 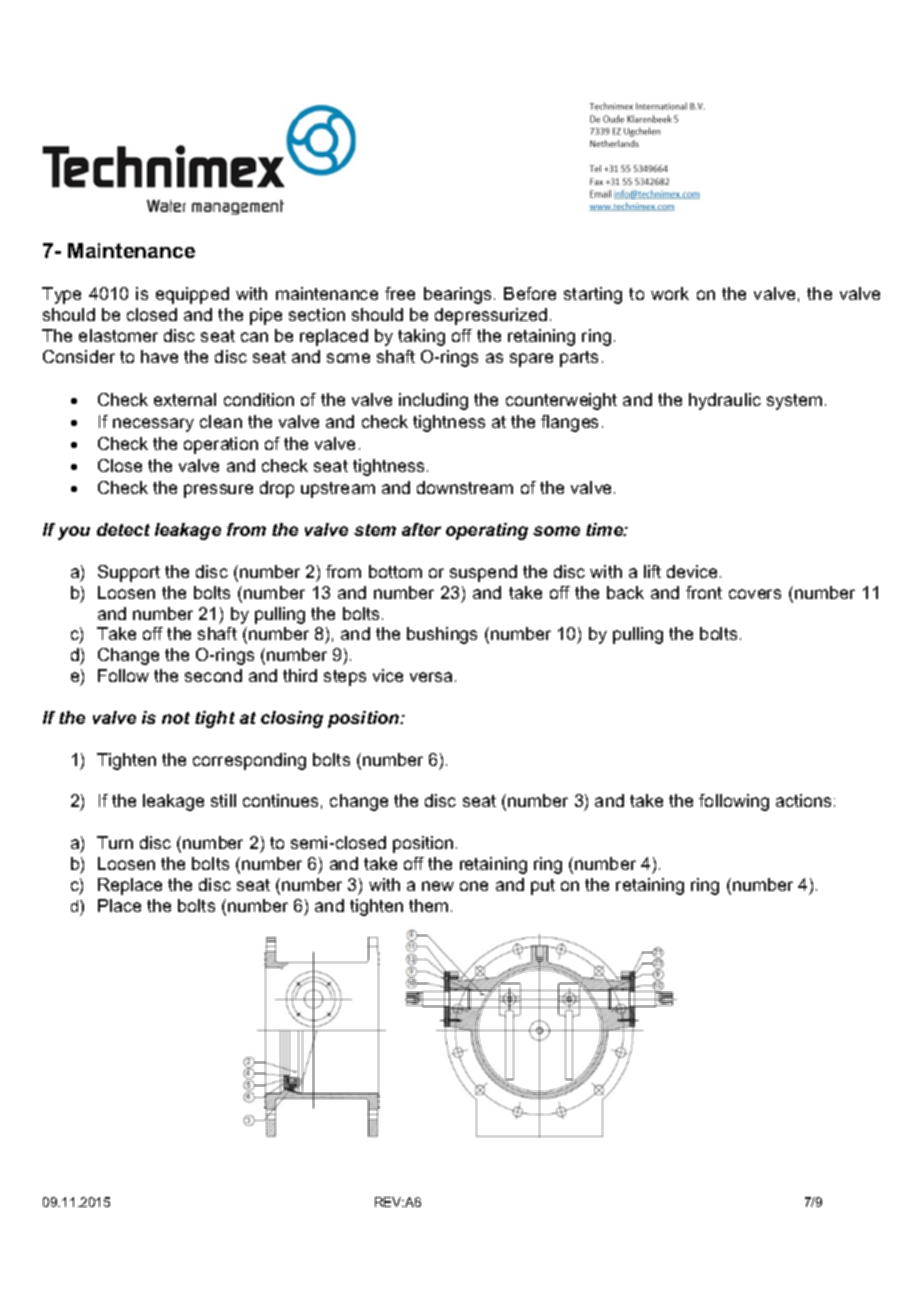 I want to click on closing, so click(x=292, y=719).
